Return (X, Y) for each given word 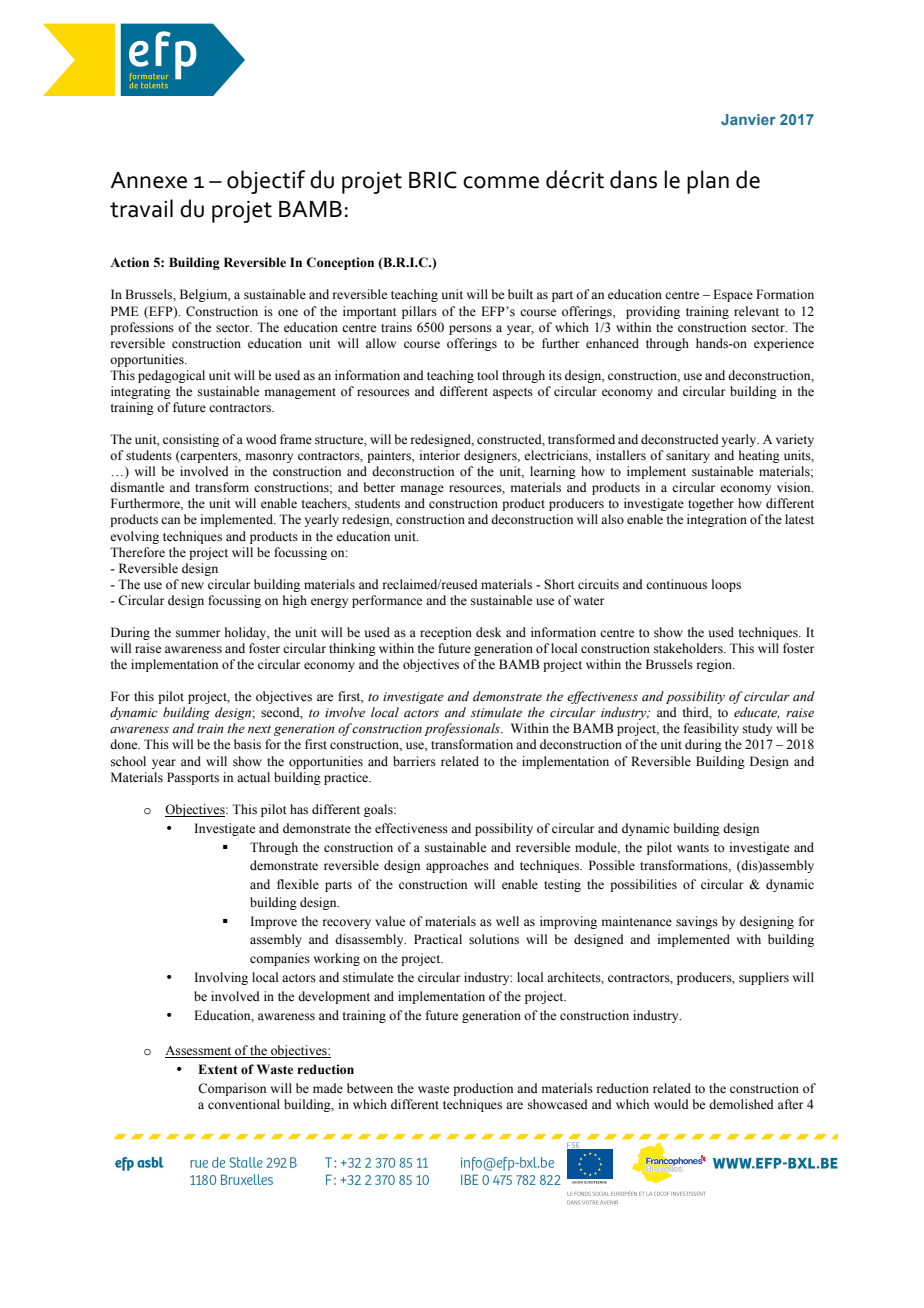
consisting (191, 440)
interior (439, 455)
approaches (457, 866)
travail (141, 208)
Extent (218, 1069)
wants (693, 848)
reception (446, 633)
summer (198, 633)
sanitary (688, 456)
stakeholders (689, 648)
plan (708, 182)
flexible (298, 884)
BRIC (433, 180)
